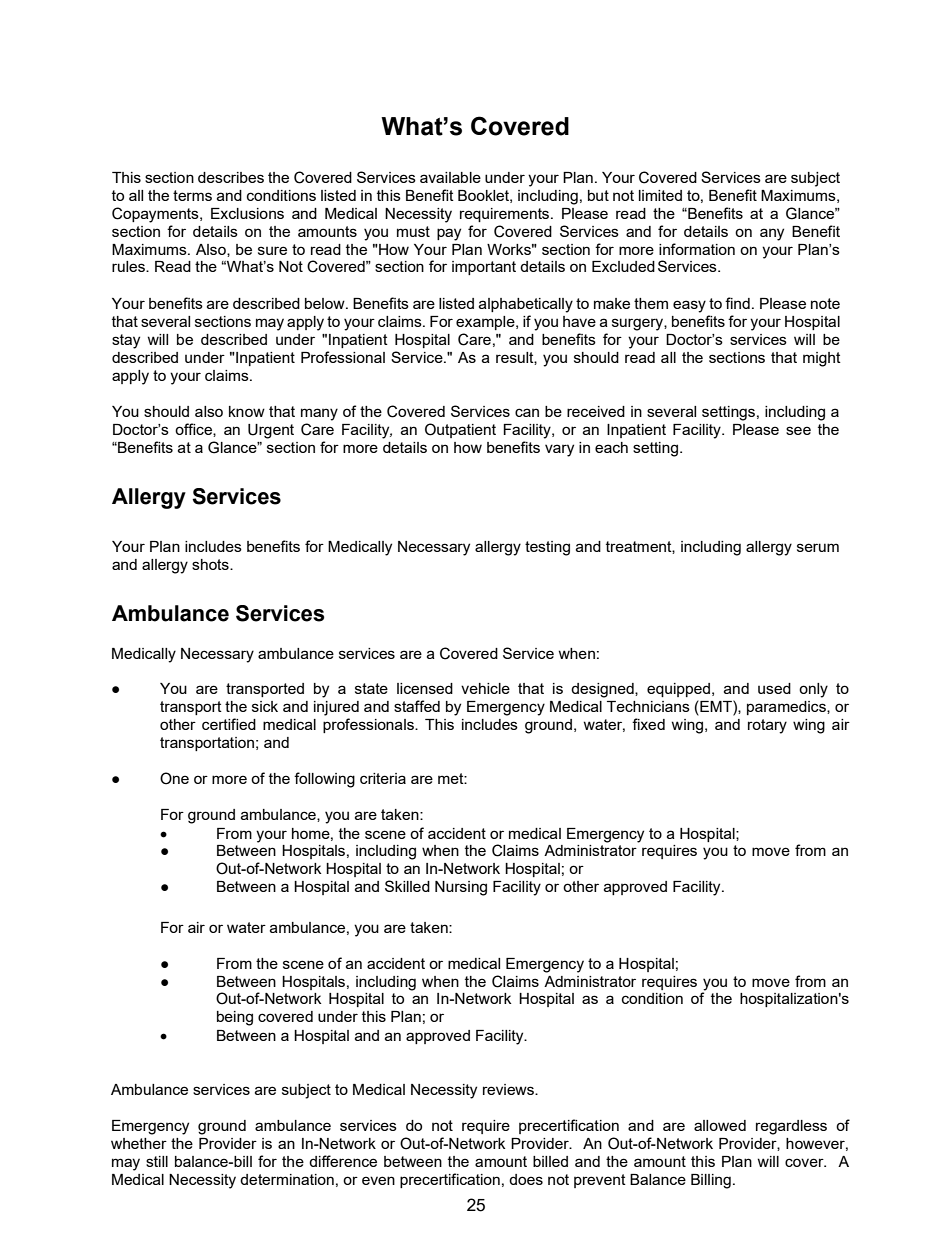  What do you see at coordinates (697, 249) in the screenshot?
I see `information` at bounding box center [697, 249].
